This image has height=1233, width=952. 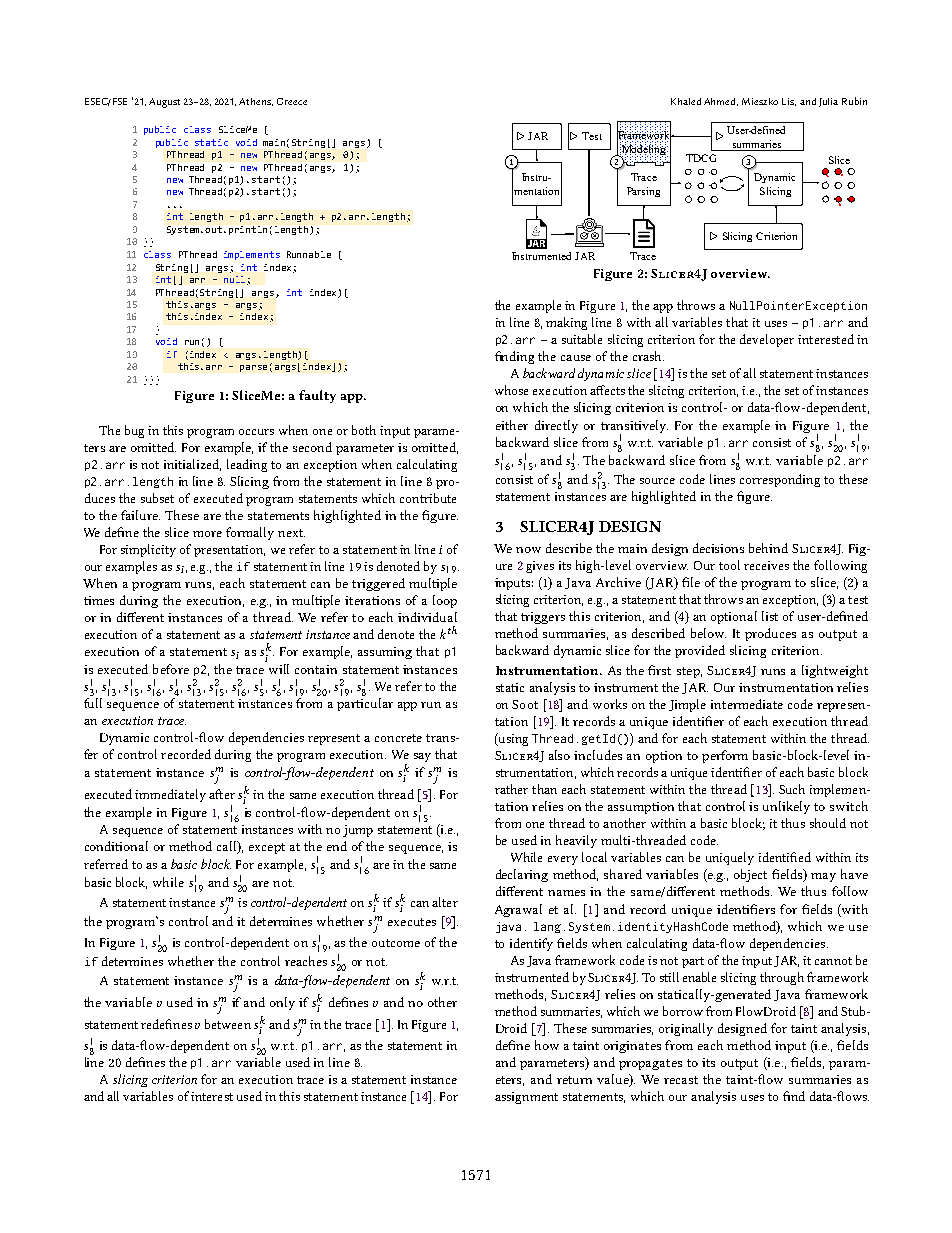 What do you see at coordinates (292, 101) in the image?
I see `Greece` at bounding box center [292, 101].
